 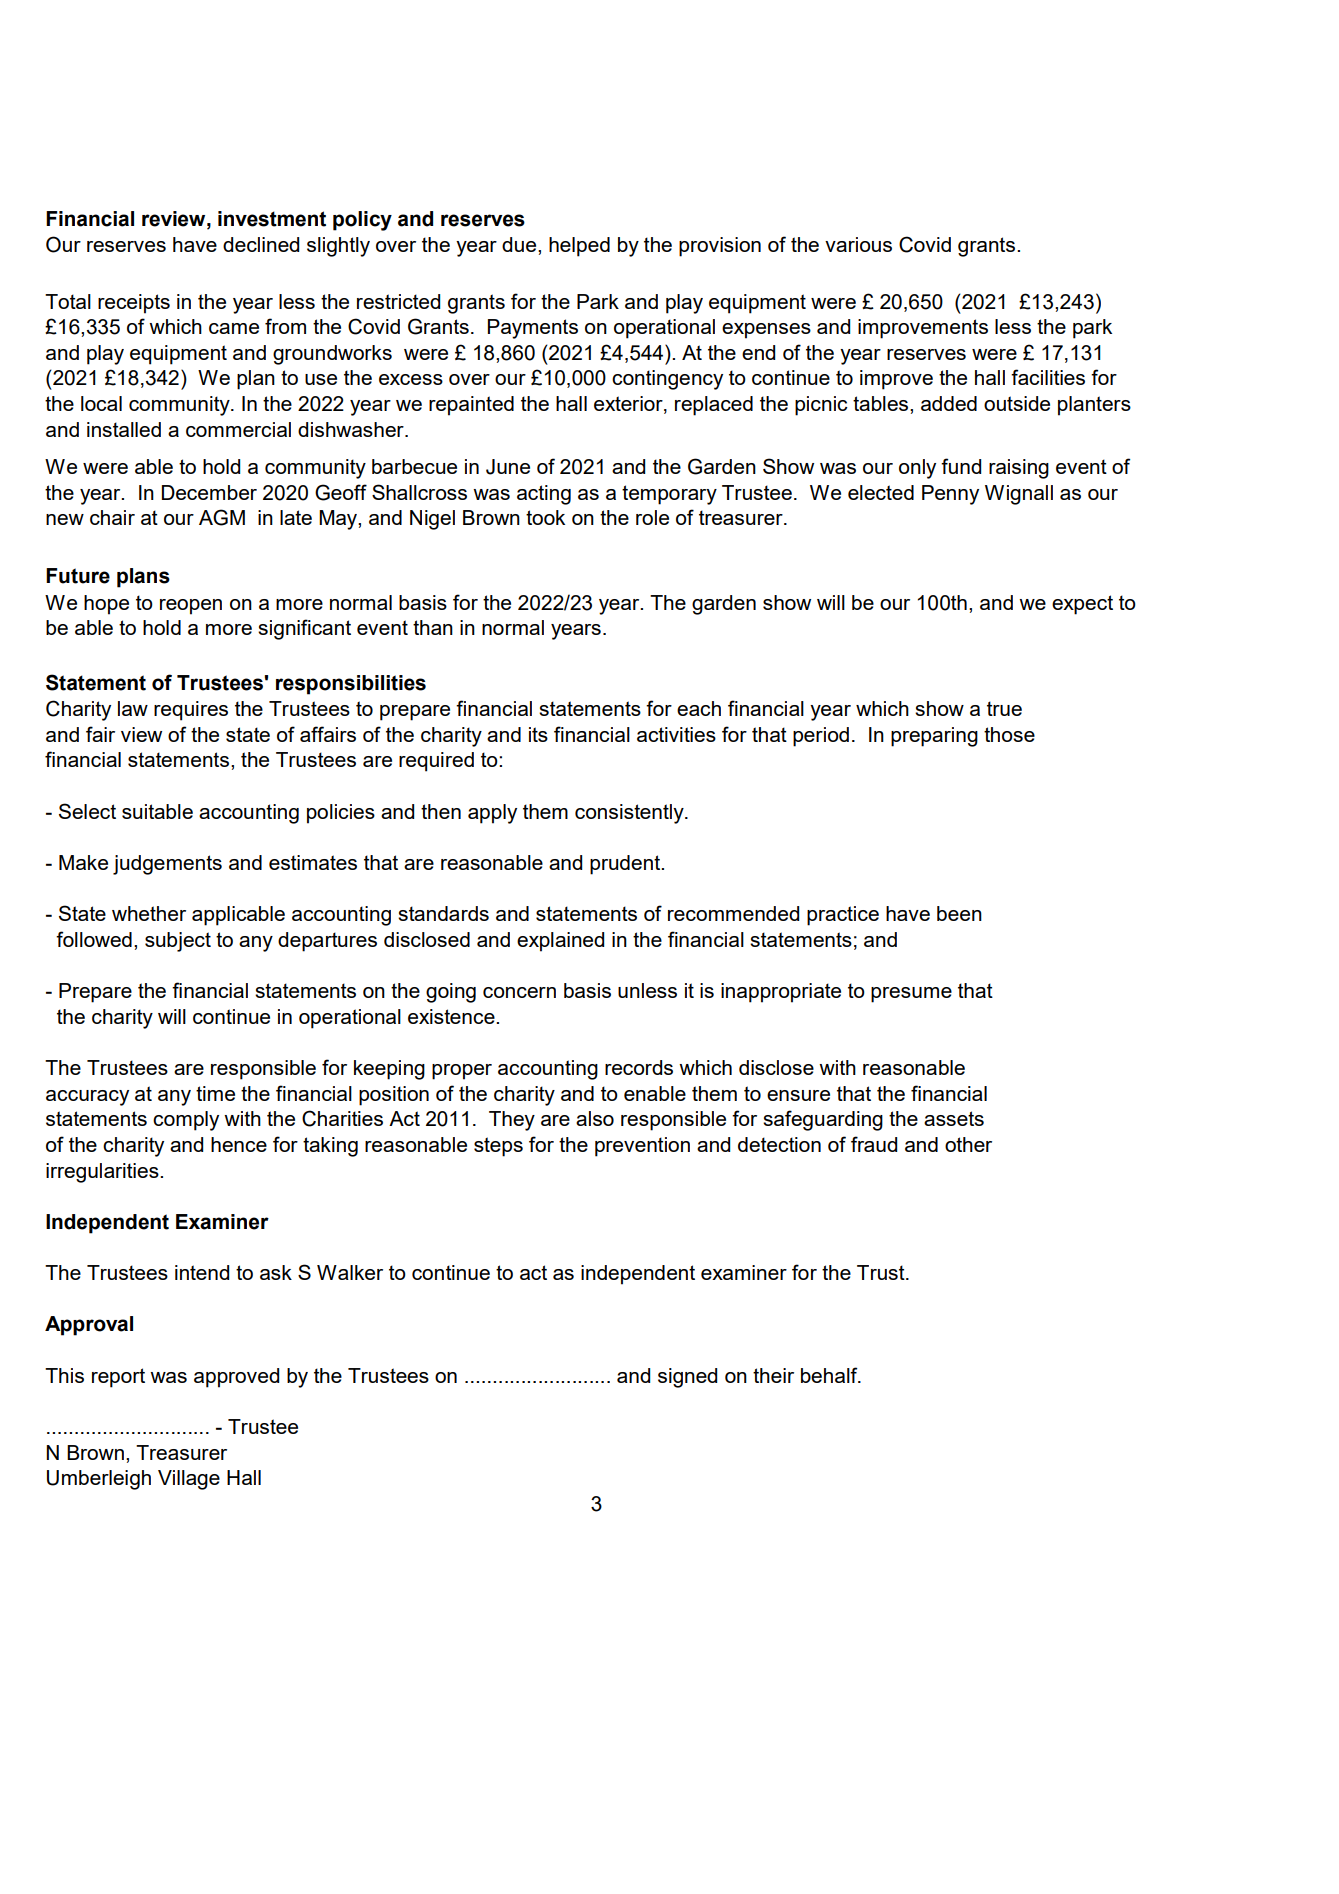 What do you see at coordinates (687, 1378) in the image?
I see `signed` at bounding box center [687, 1378].
